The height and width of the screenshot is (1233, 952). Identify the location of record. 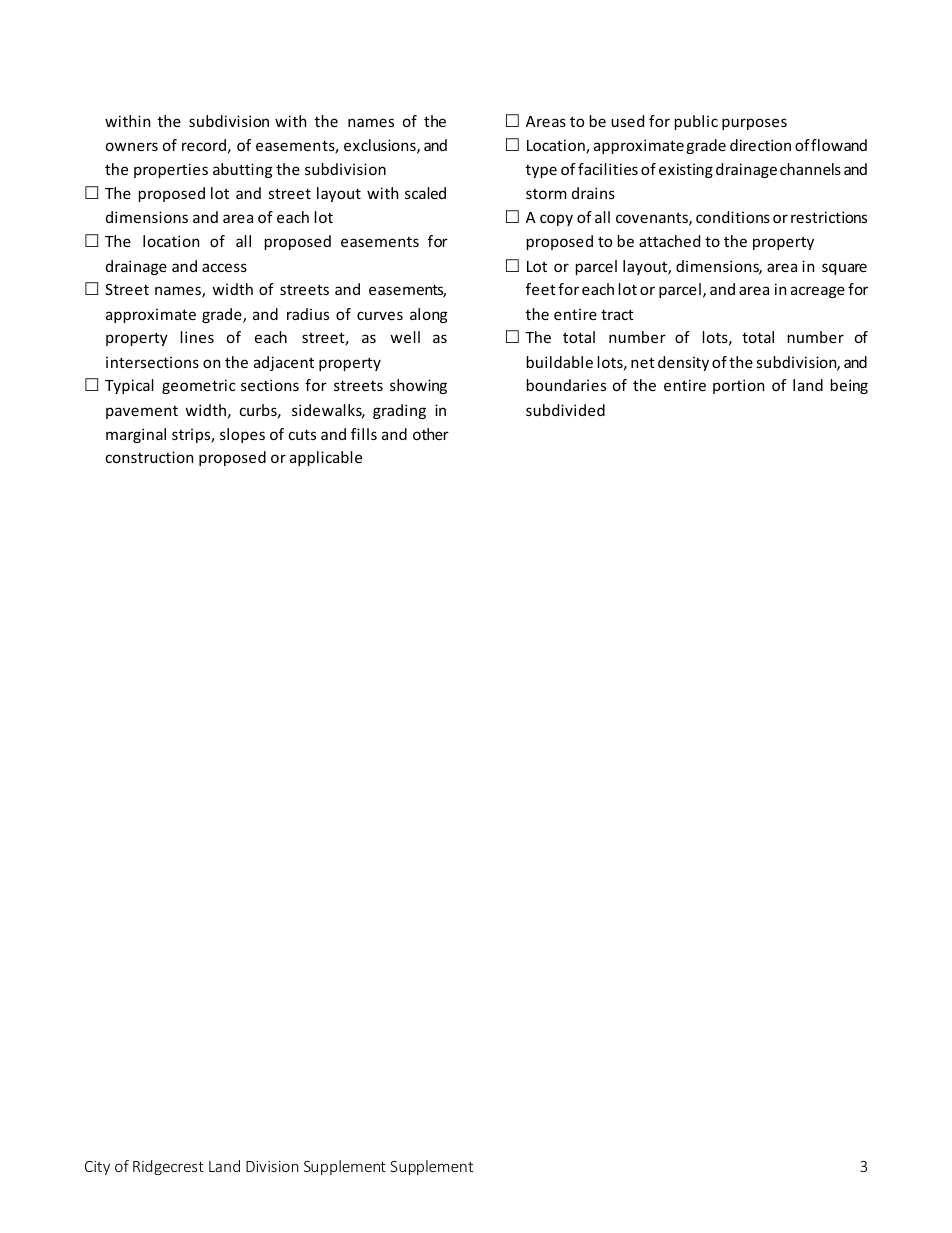
(204, 145).
